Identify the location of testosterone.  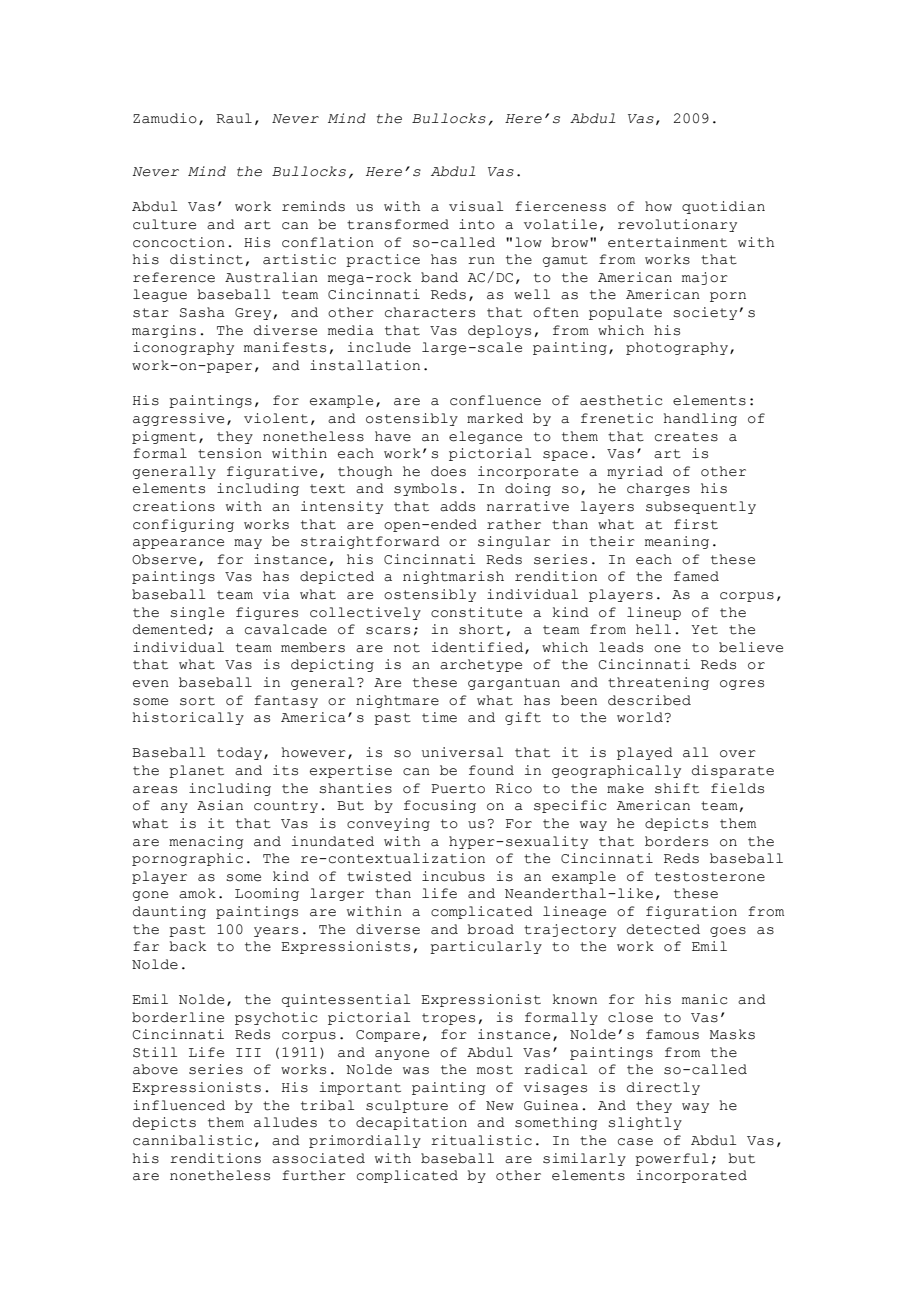
(710, 877).
